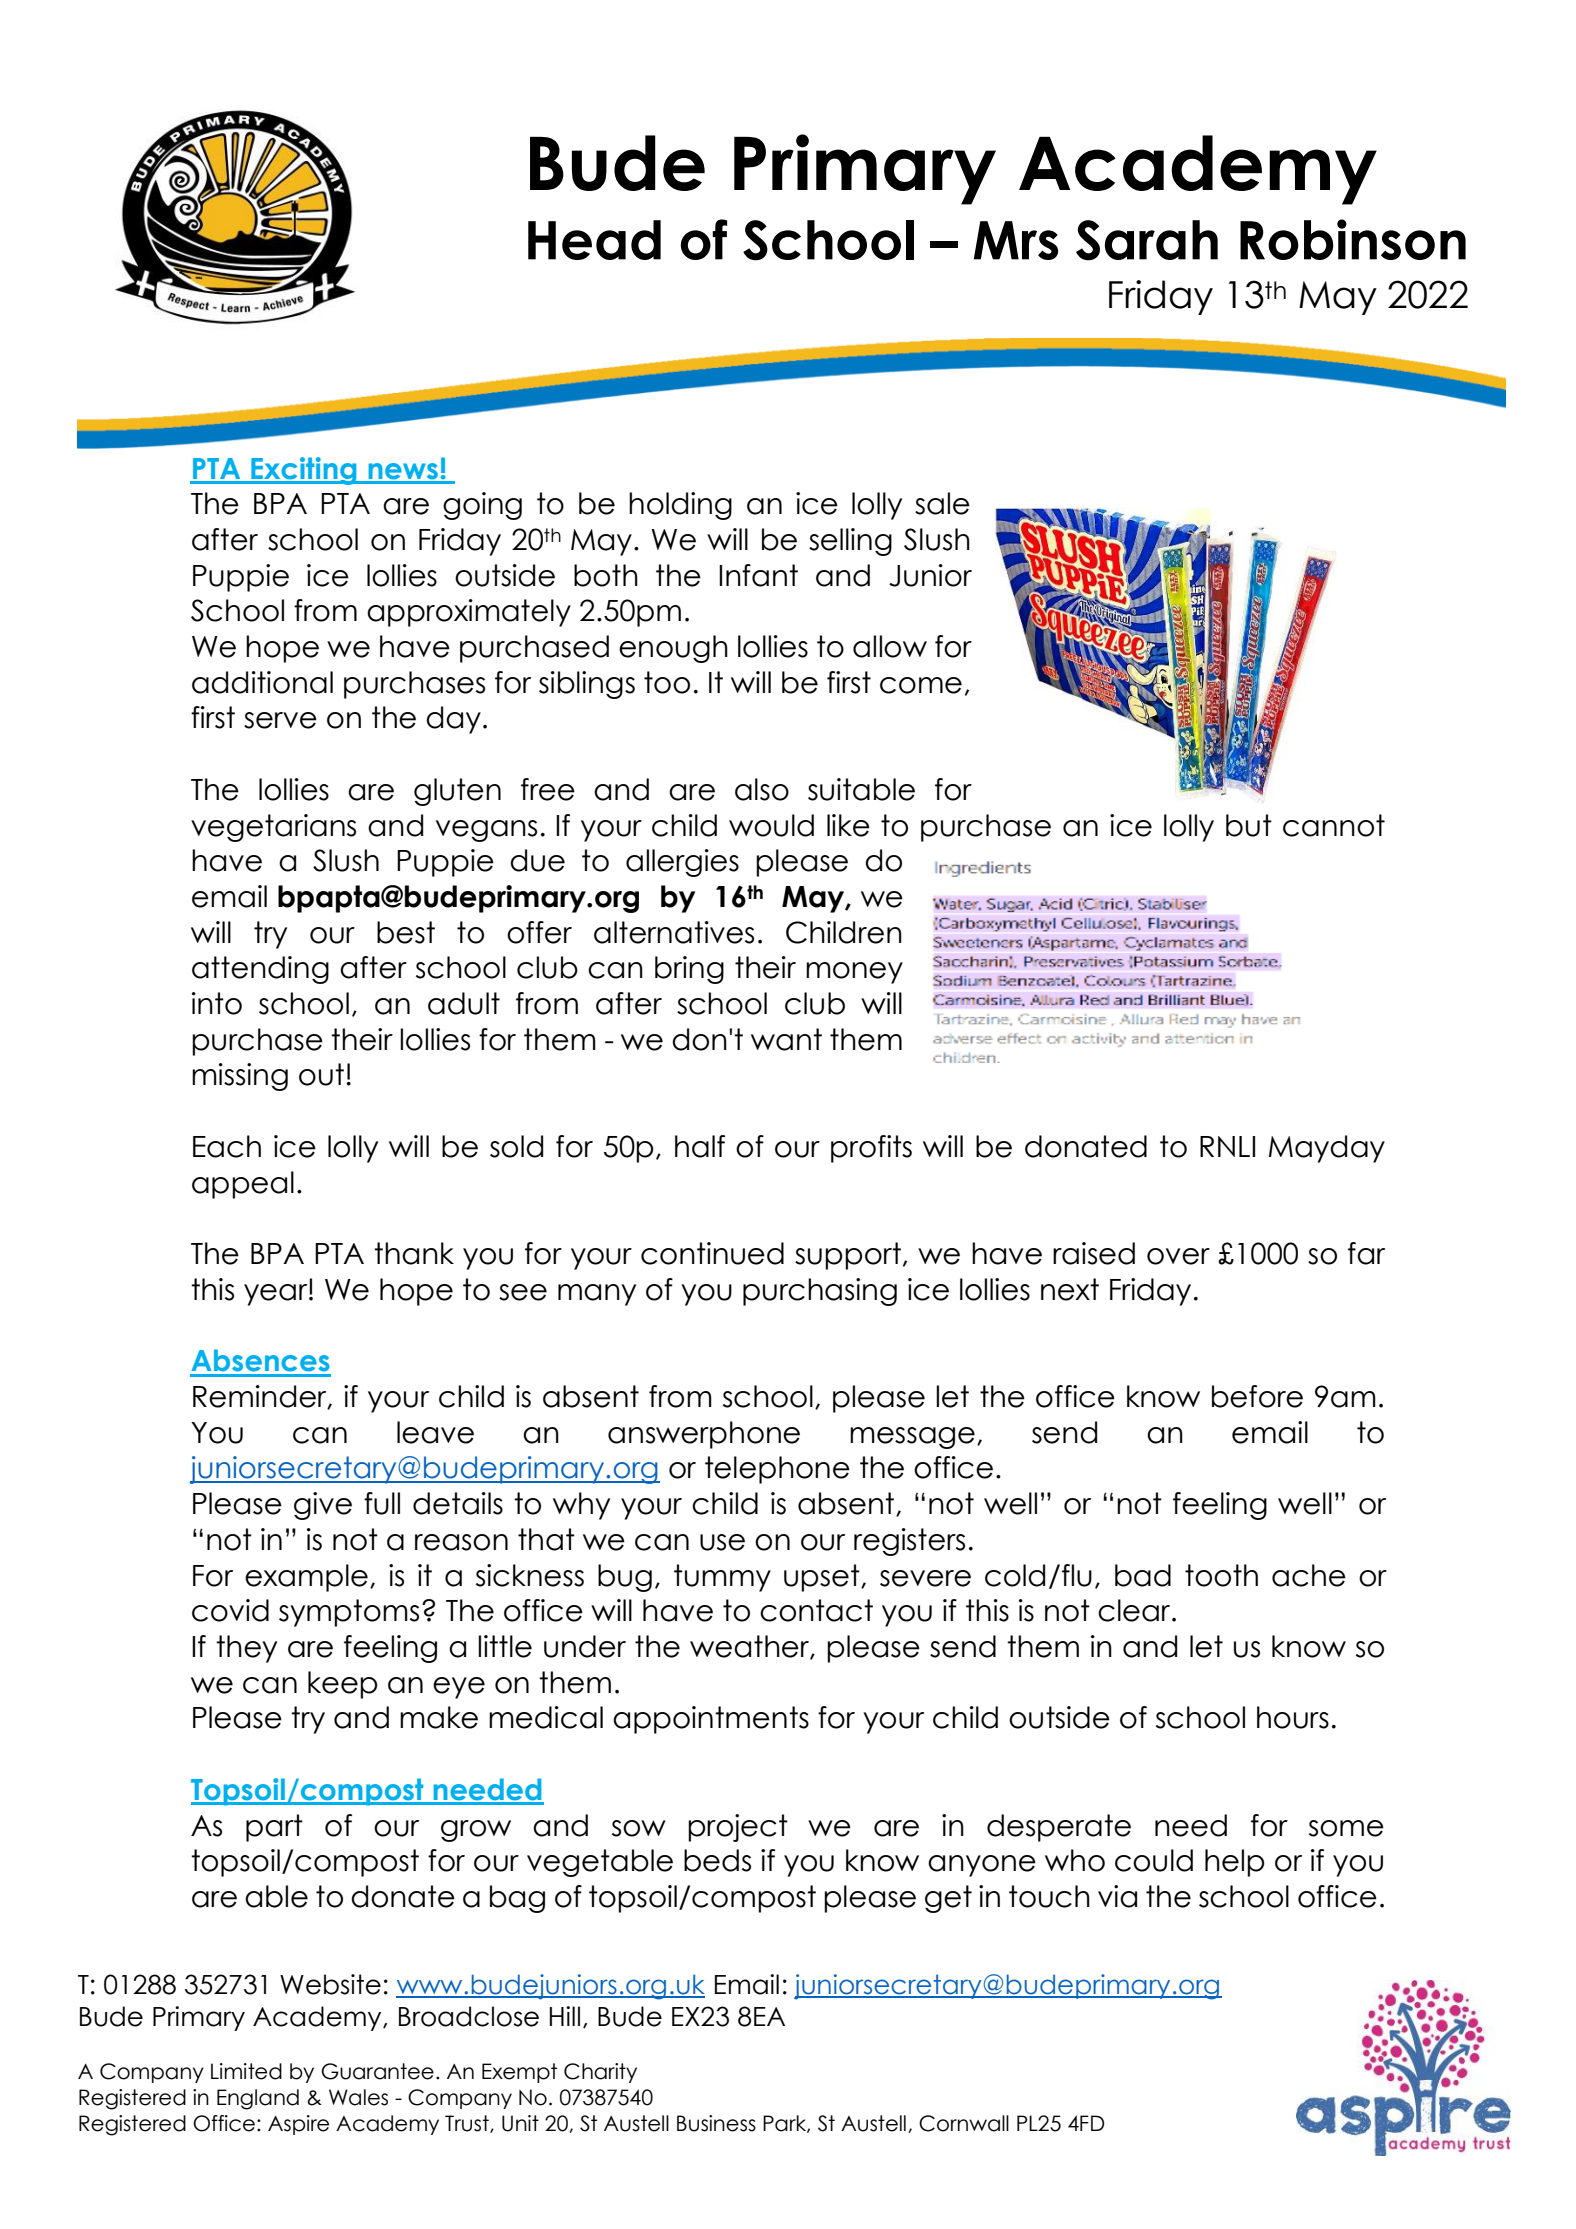 The height and width of the image is (2229, 1576). What do you see at coordinates (758, 575) in the image?
I see `Infant` at bounding box center [758, 575].
